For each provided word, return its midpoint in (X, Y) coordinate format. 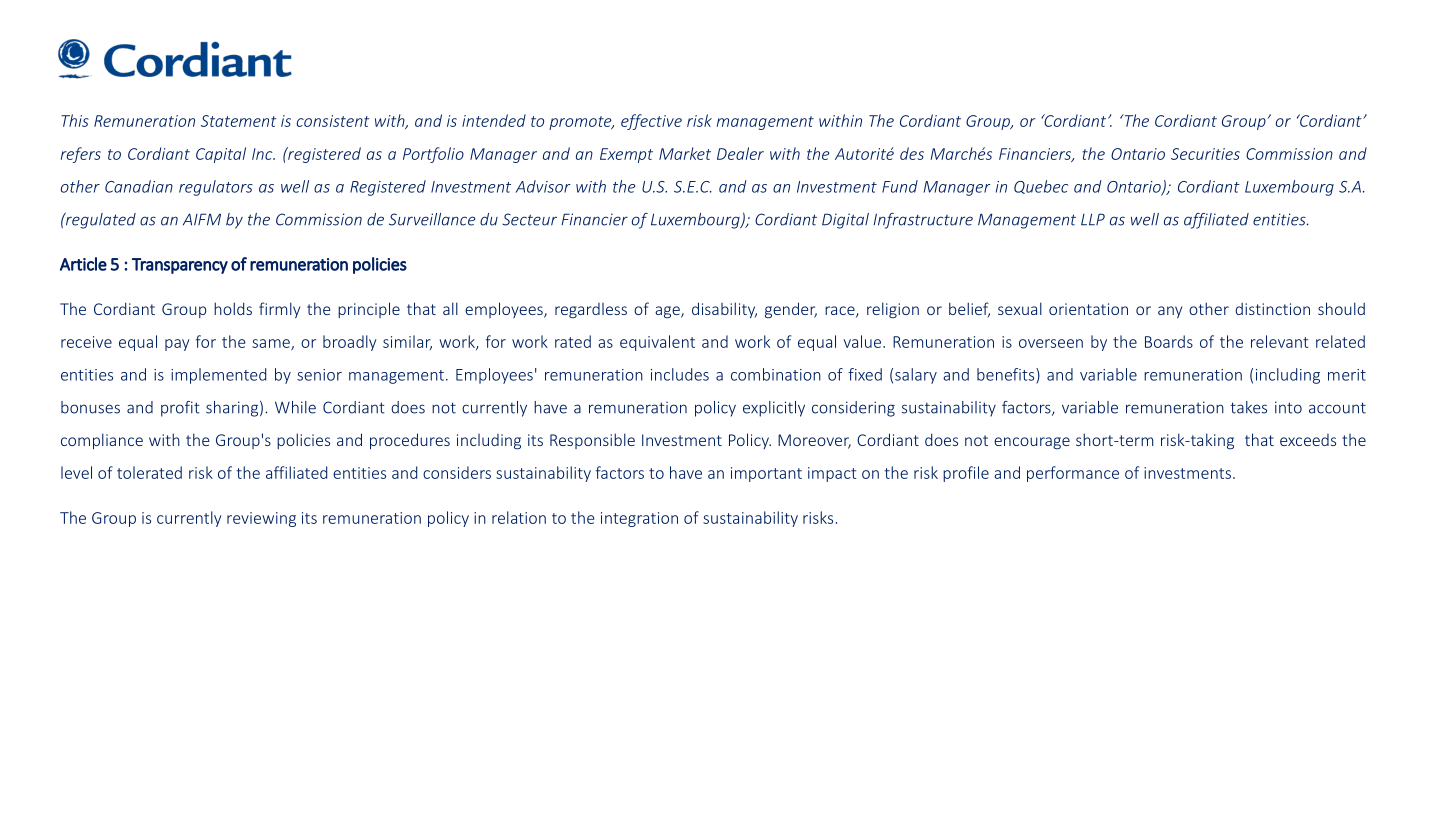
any (1170, 312)
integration (639, 519)
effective (651, 122)
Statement (239, 121)
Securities (1205, 154)
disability (724, 310)
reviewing (261, 519)
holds (233, 308)
